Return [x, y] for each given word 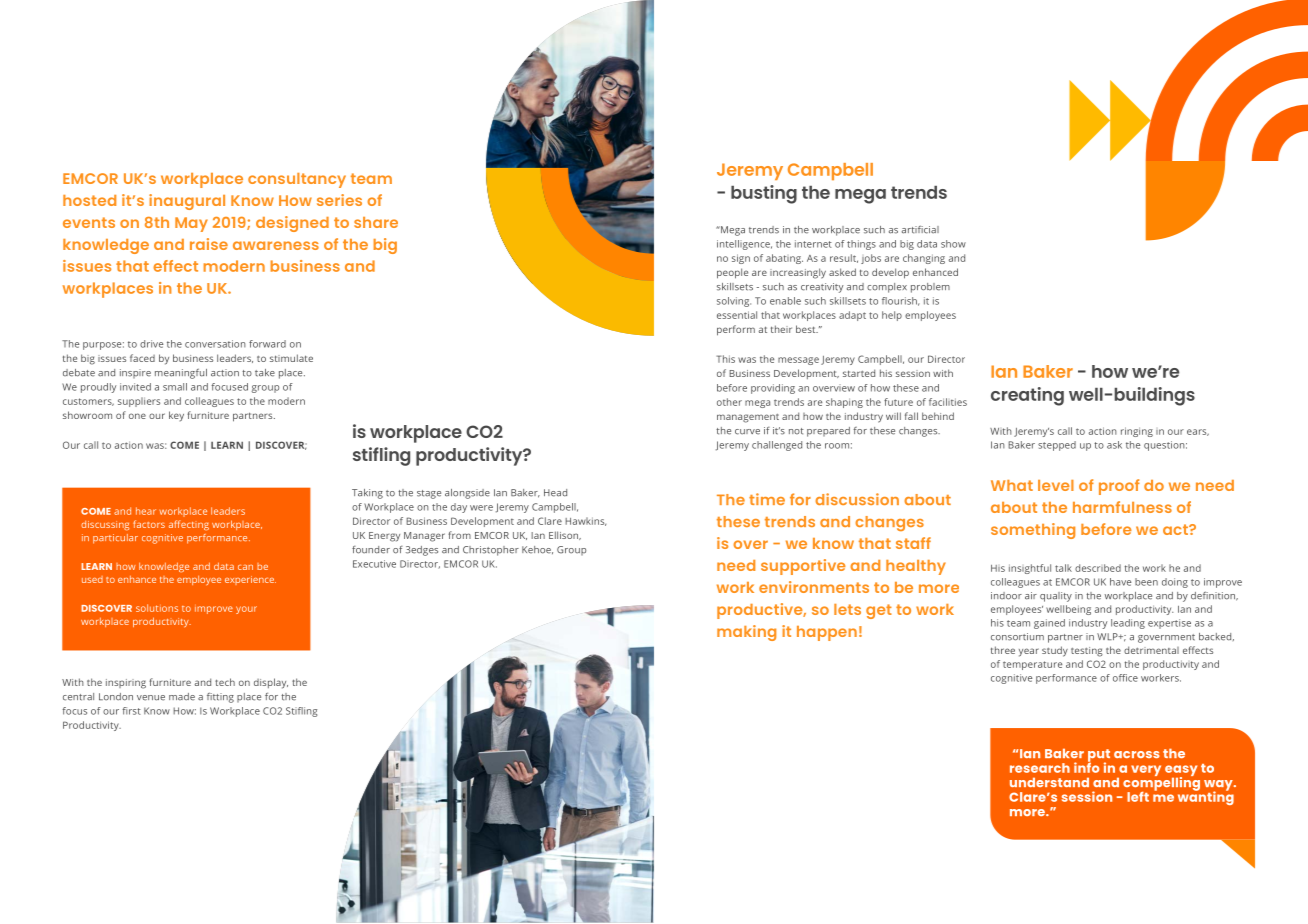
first [131, 711]
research [1040, 768]
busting [764, 194]
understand [1049, 782]
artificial [920, 230]
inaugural [187, 202]
